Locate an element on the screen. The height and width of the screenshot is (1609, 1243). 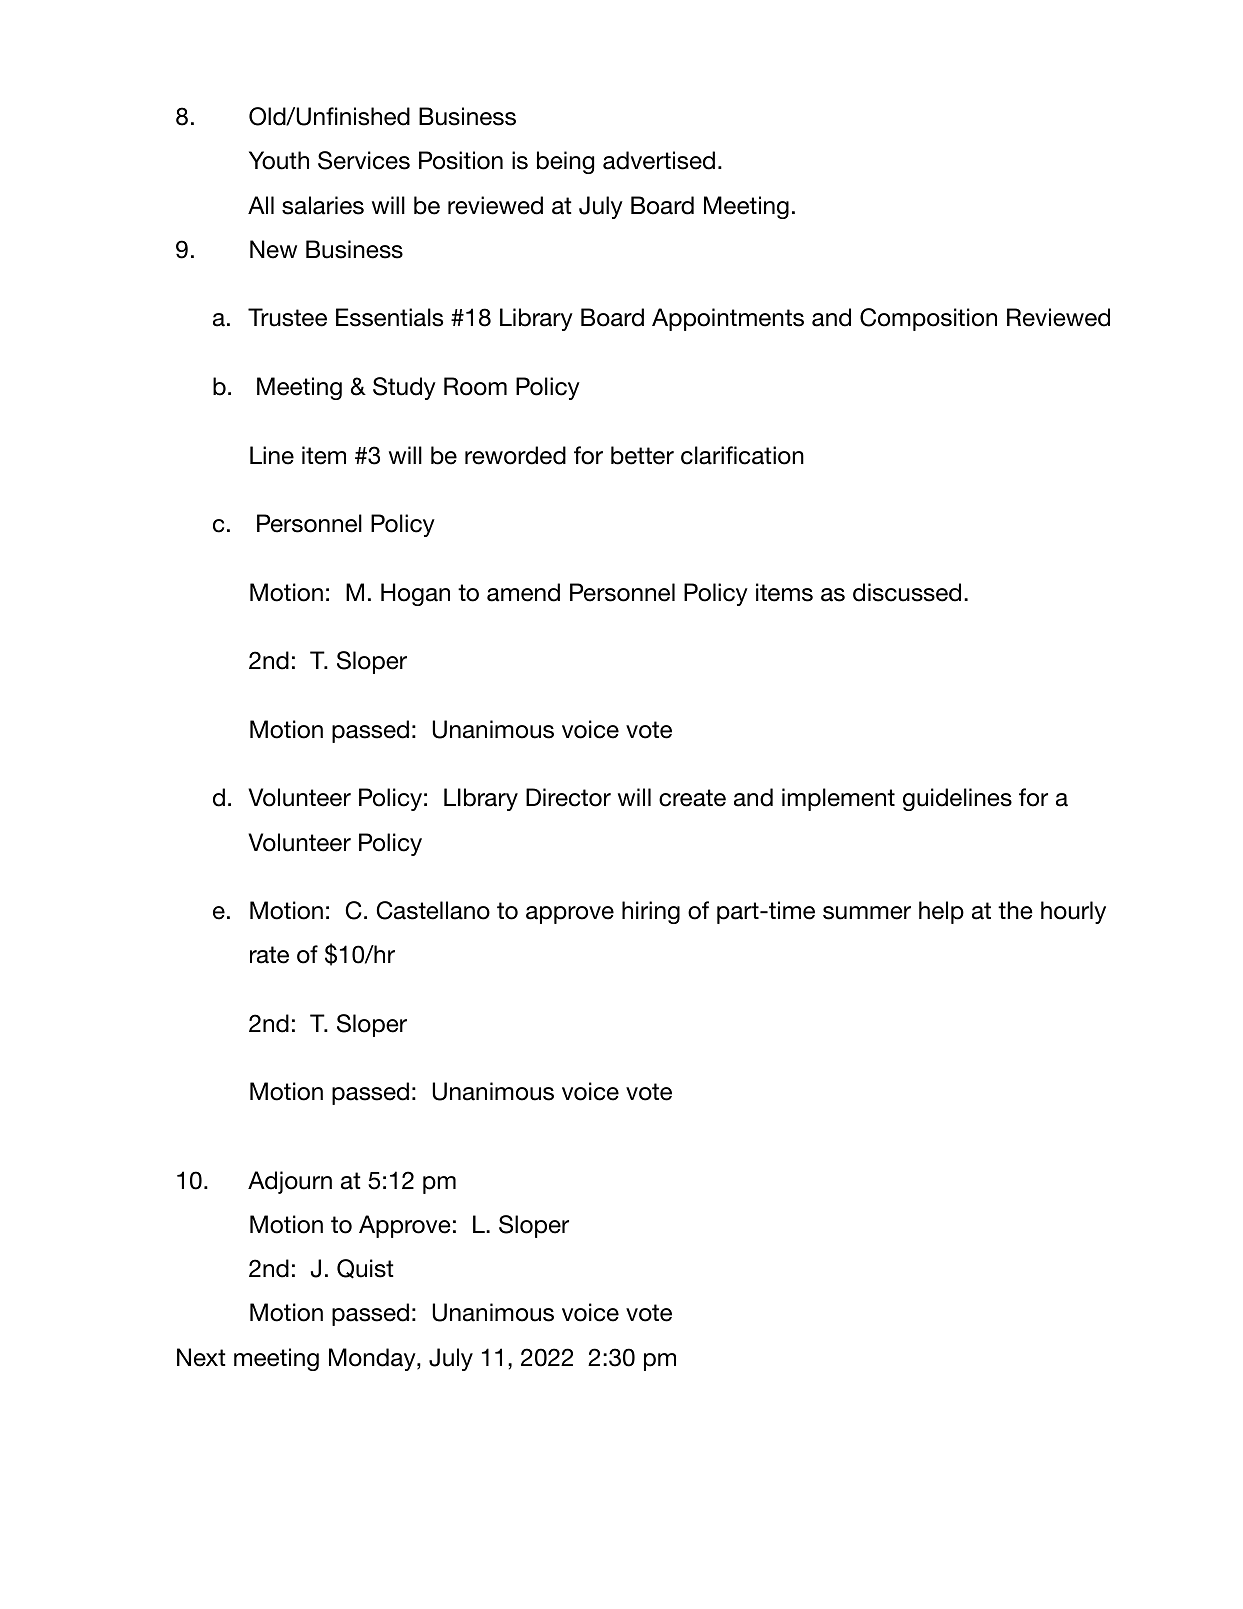
Castellano is located at coordinates (433, 910).
